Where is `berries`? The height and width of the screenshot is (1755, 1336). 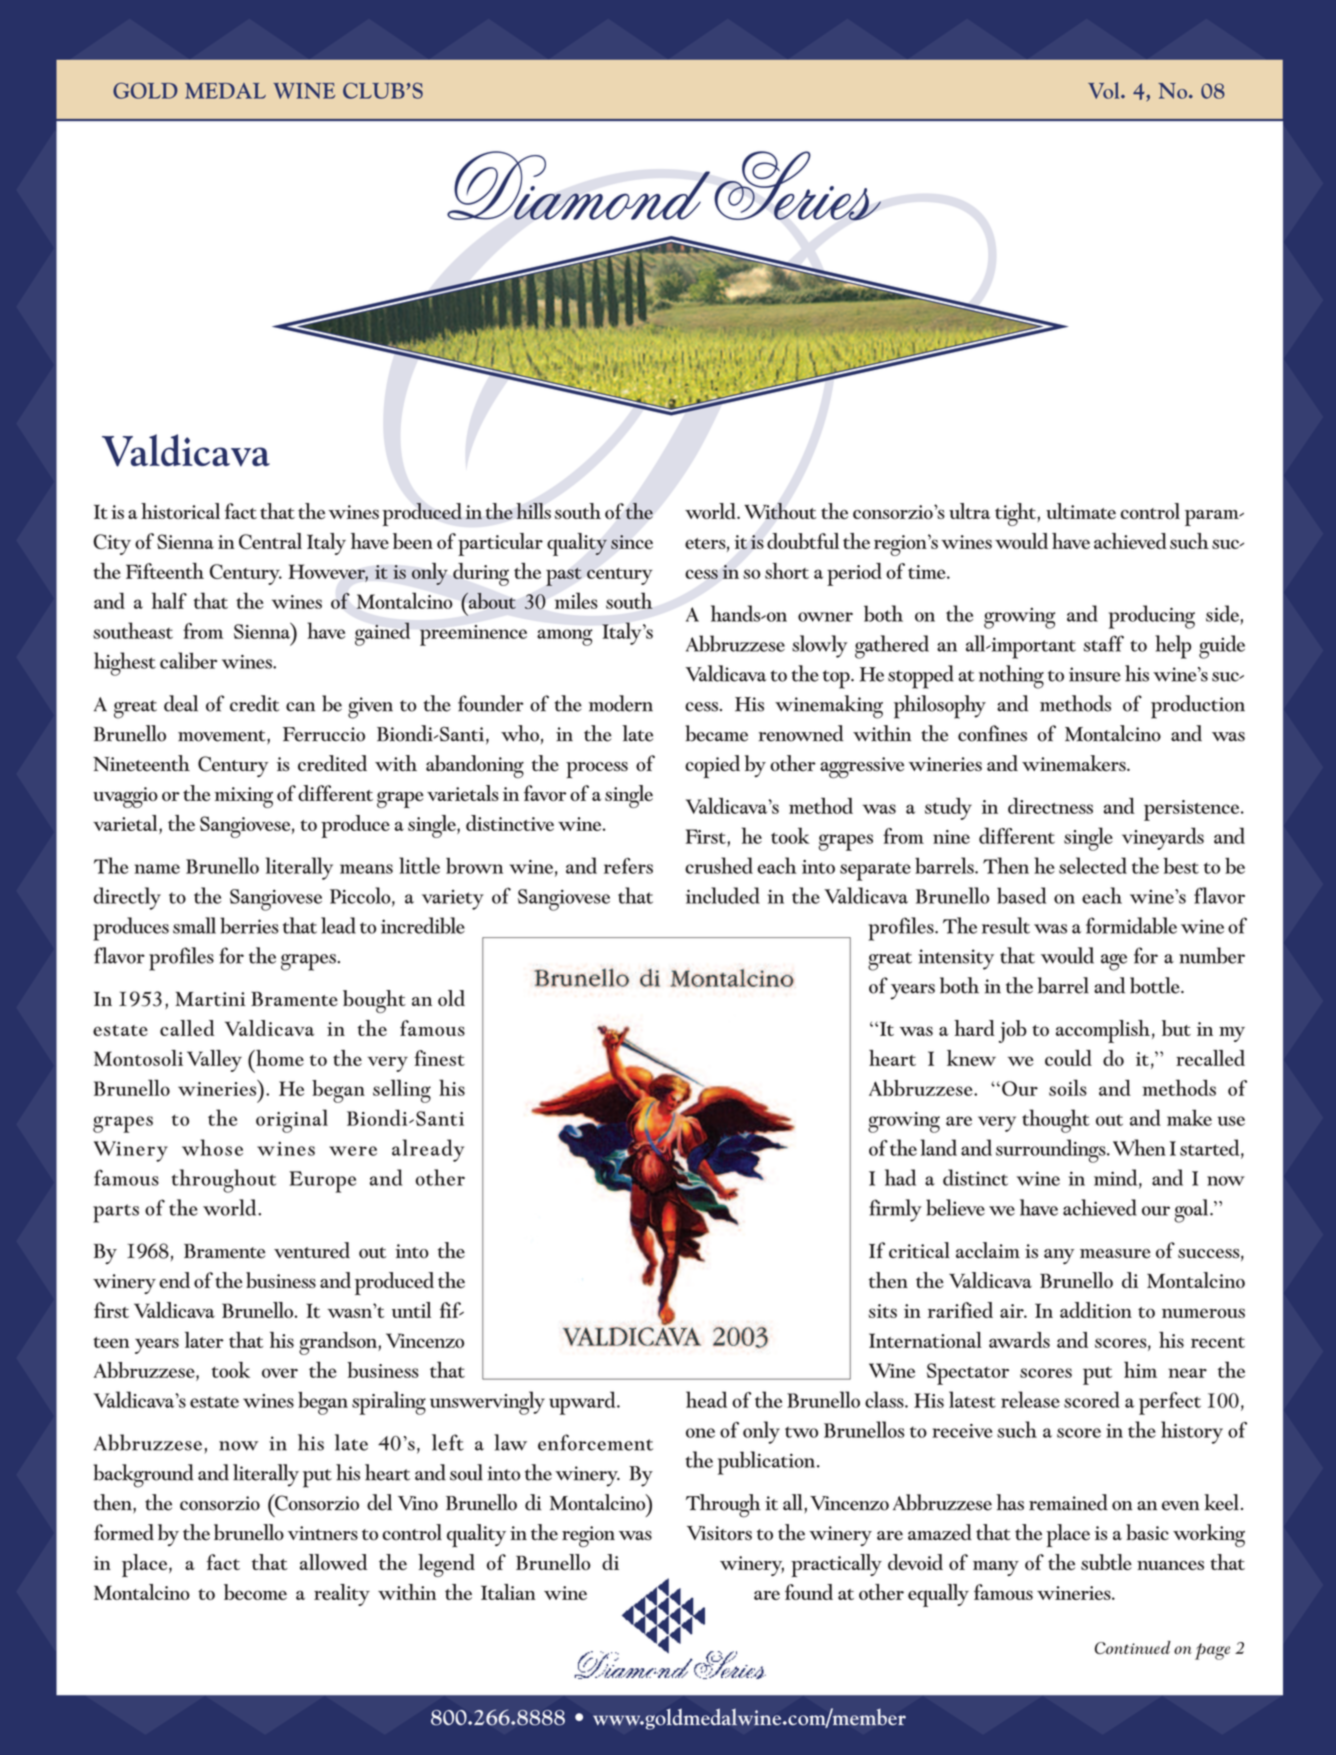
berries is located at coordinates (249, 925).
